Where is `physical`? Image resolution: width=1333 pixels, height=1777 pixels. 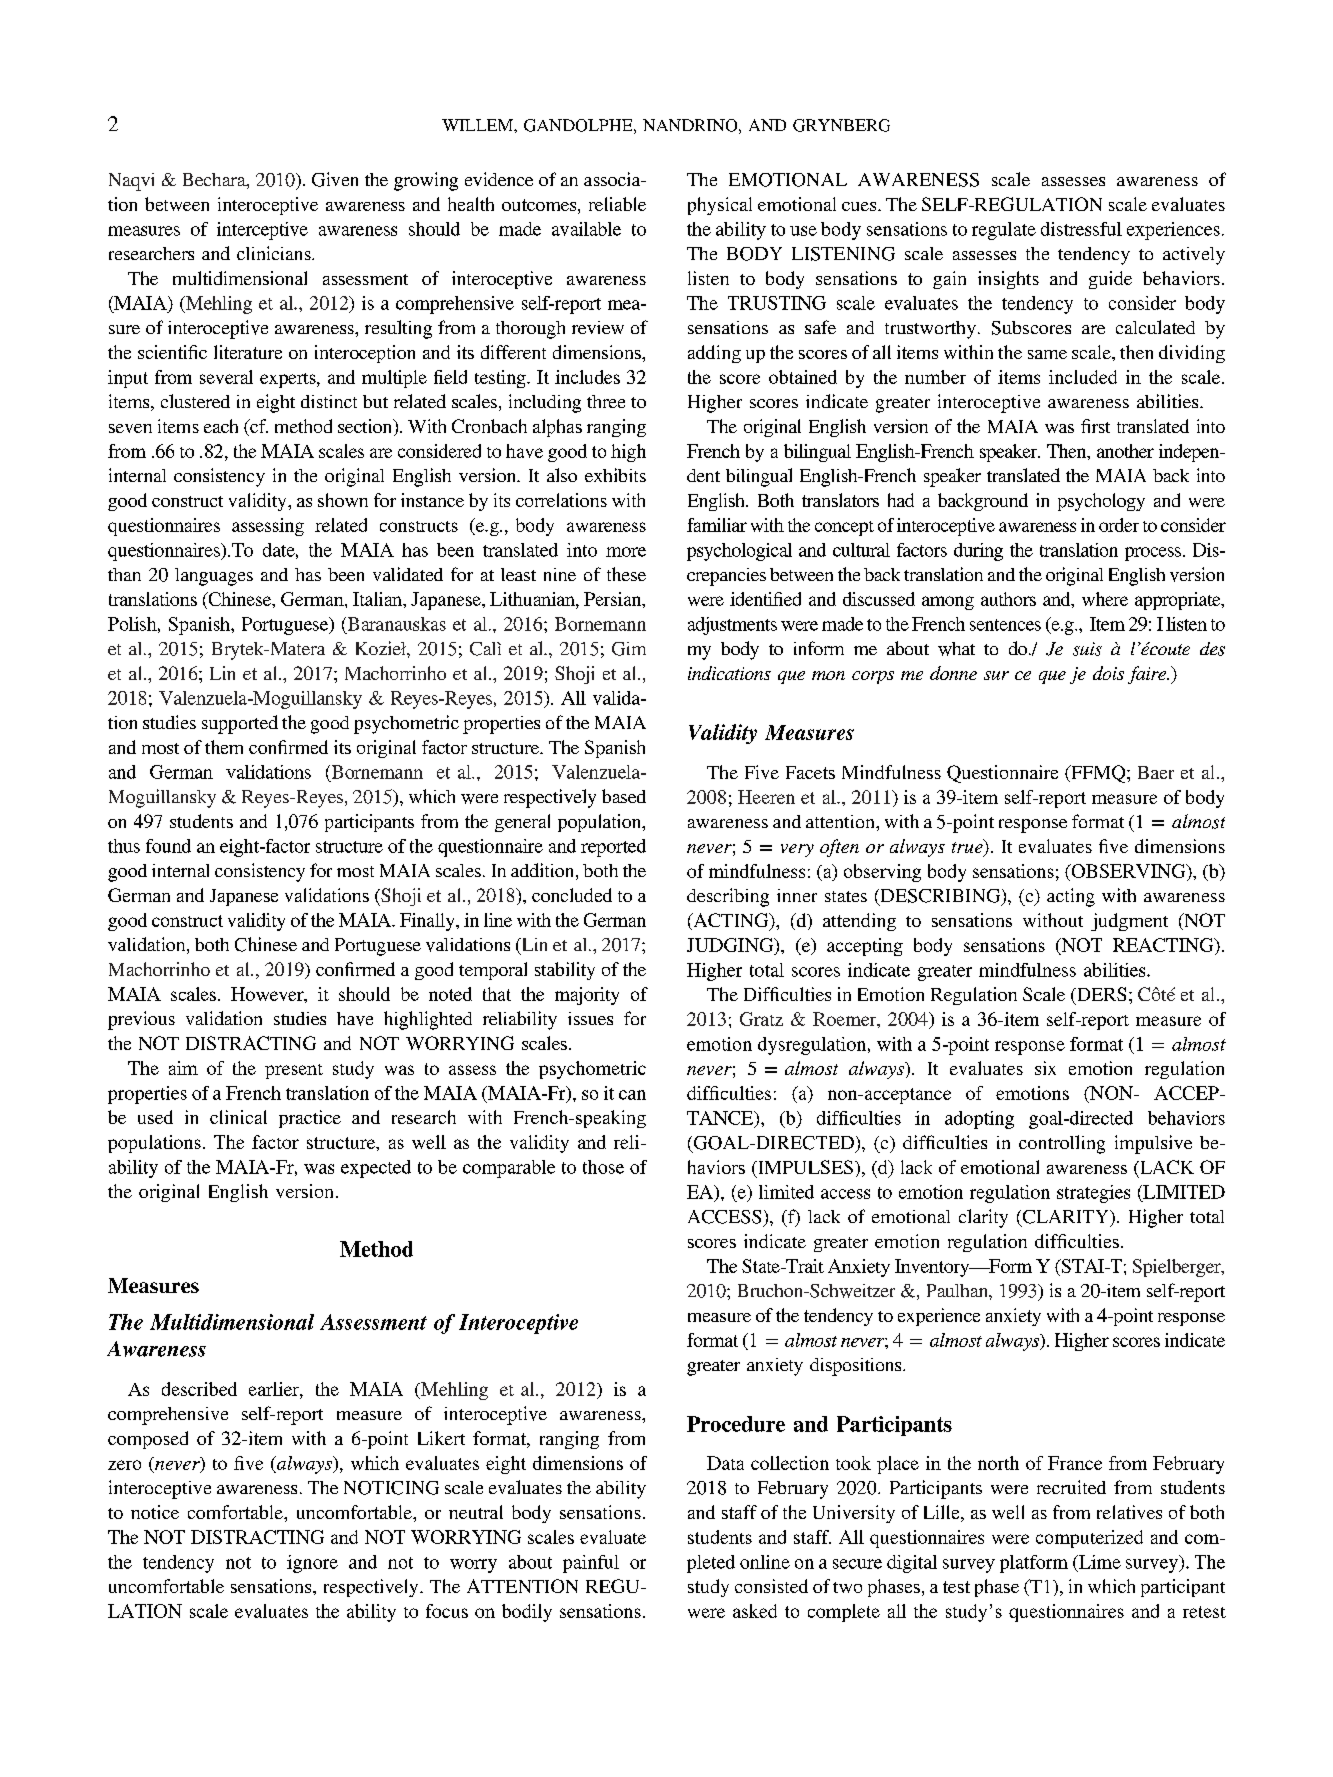 physical is located at coordinates (720, 206).
